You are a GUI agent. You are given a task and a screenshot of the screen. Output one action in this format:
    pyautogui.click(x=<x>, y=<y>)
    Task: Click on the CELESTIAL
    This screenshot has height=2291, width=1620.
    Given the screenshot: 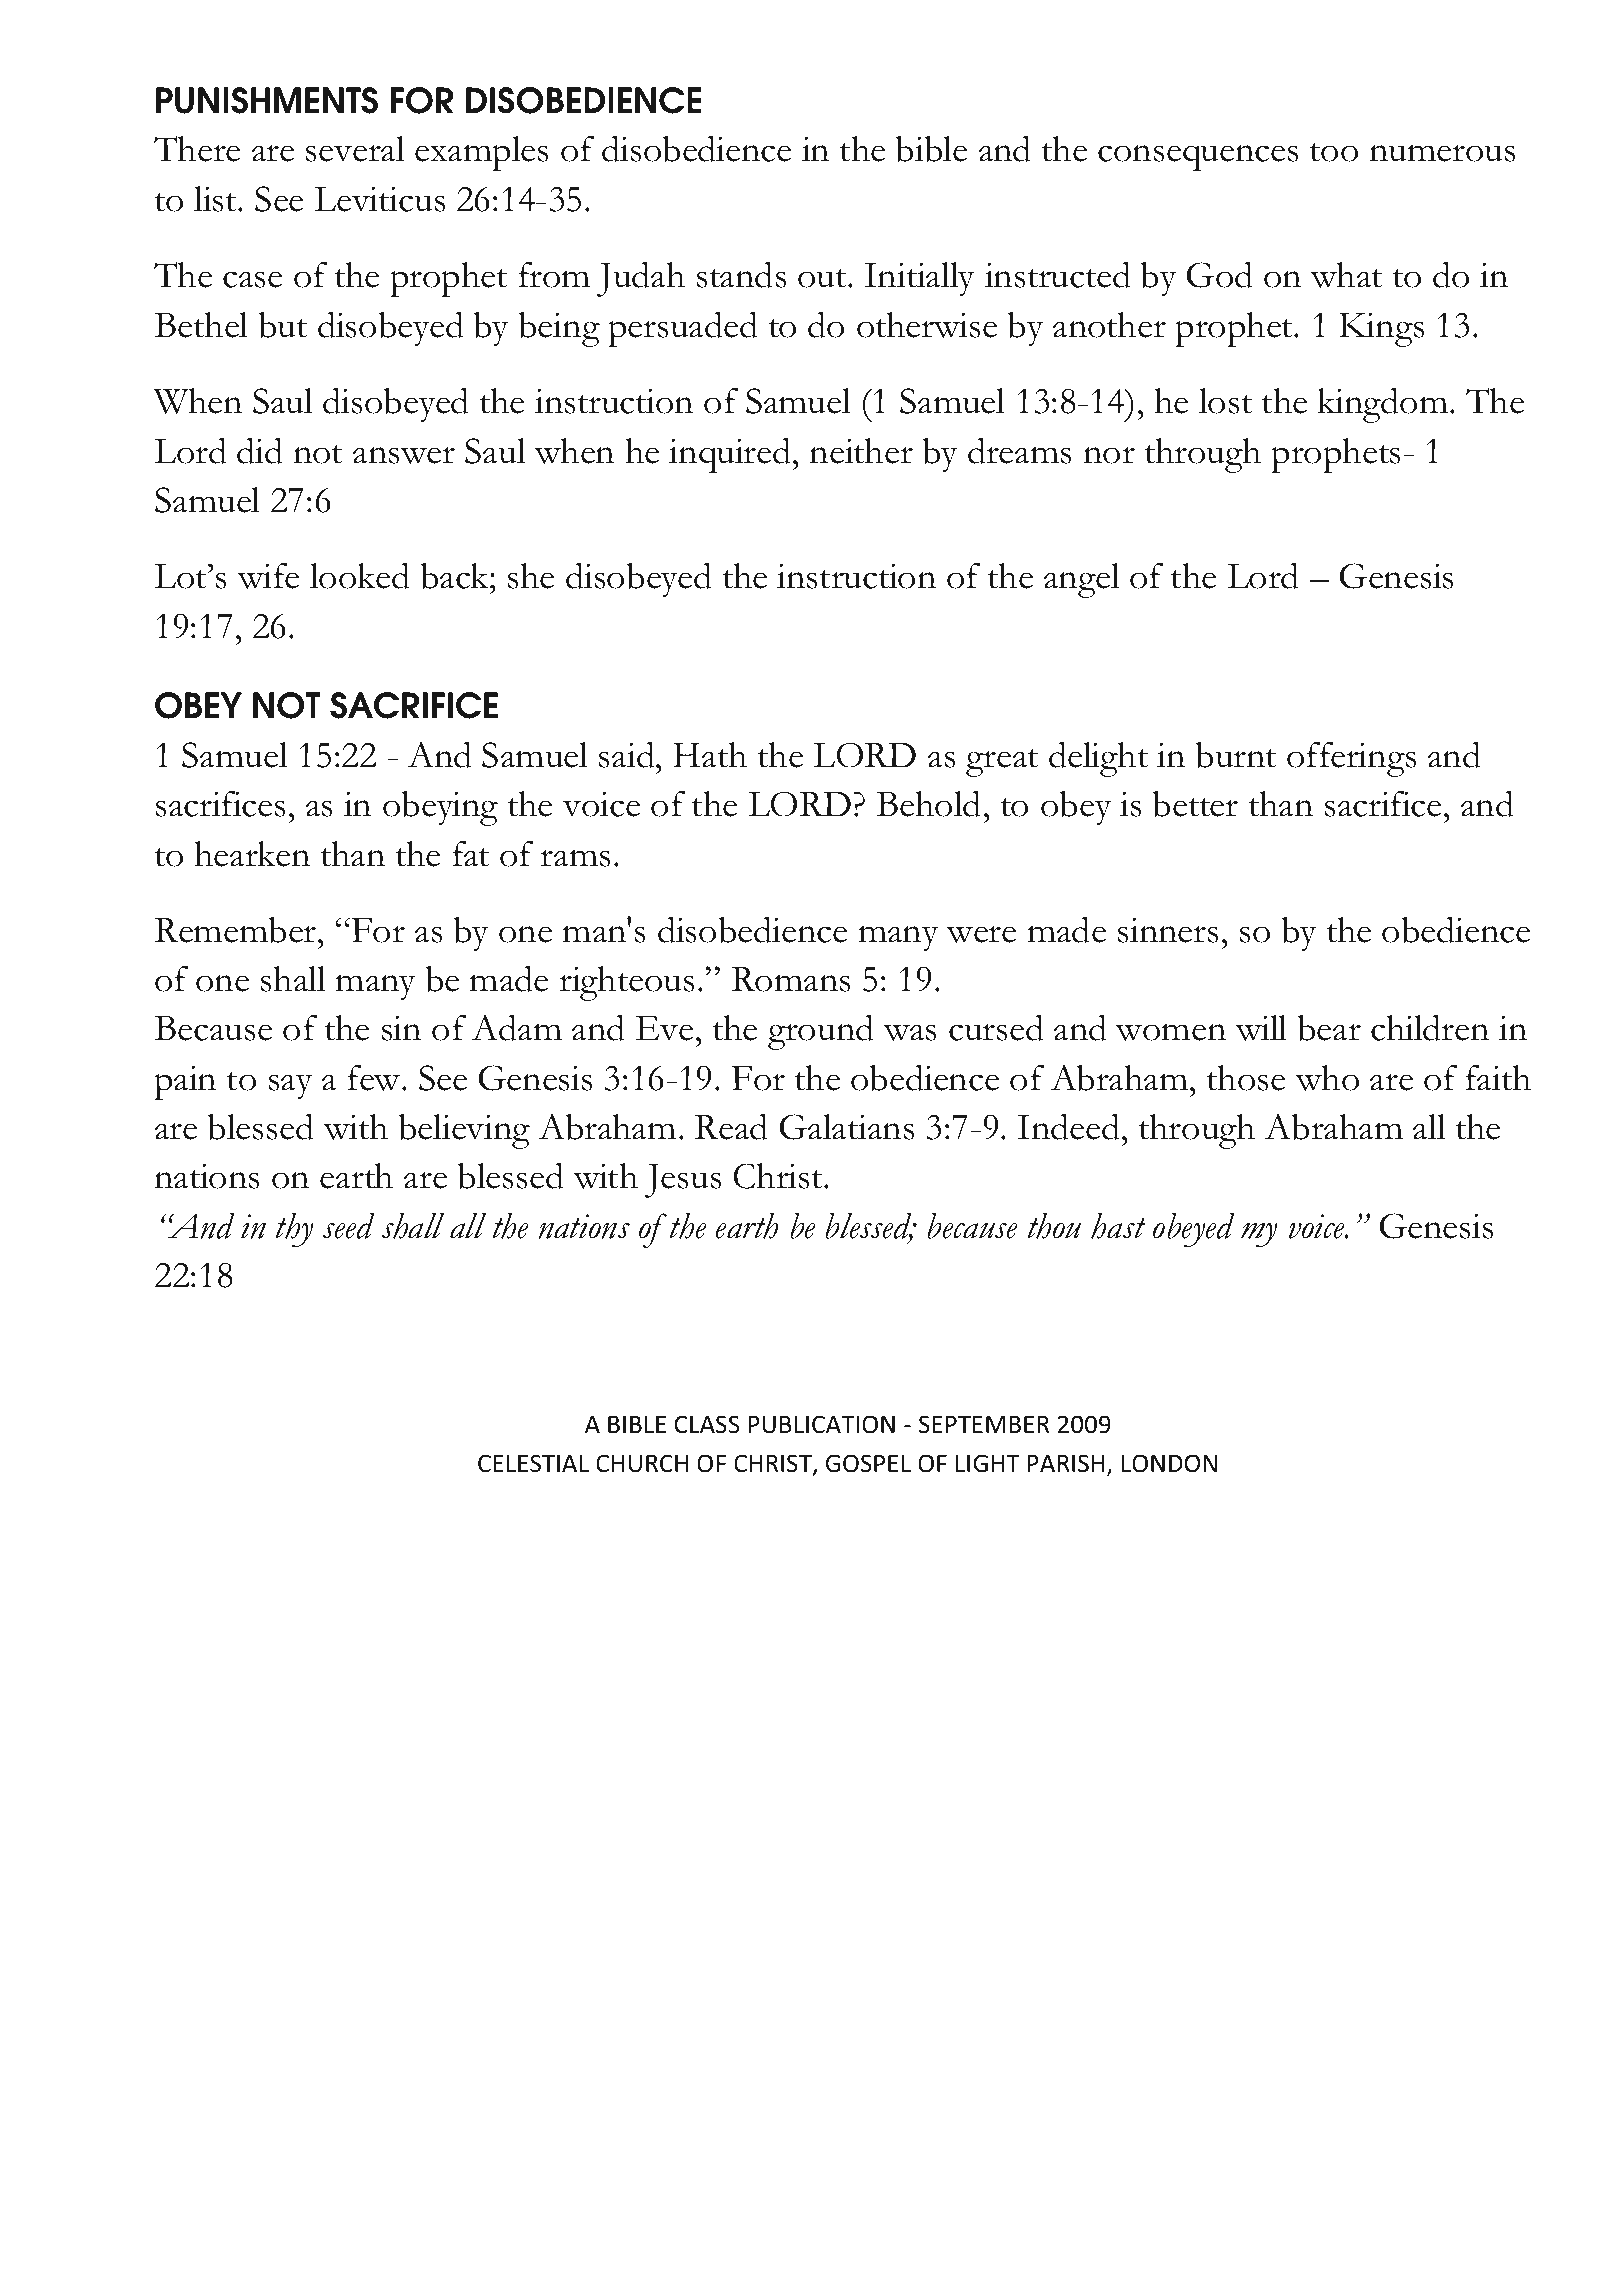 What is the action you would take?
    pyautogui.click(x=533, y=1463)
